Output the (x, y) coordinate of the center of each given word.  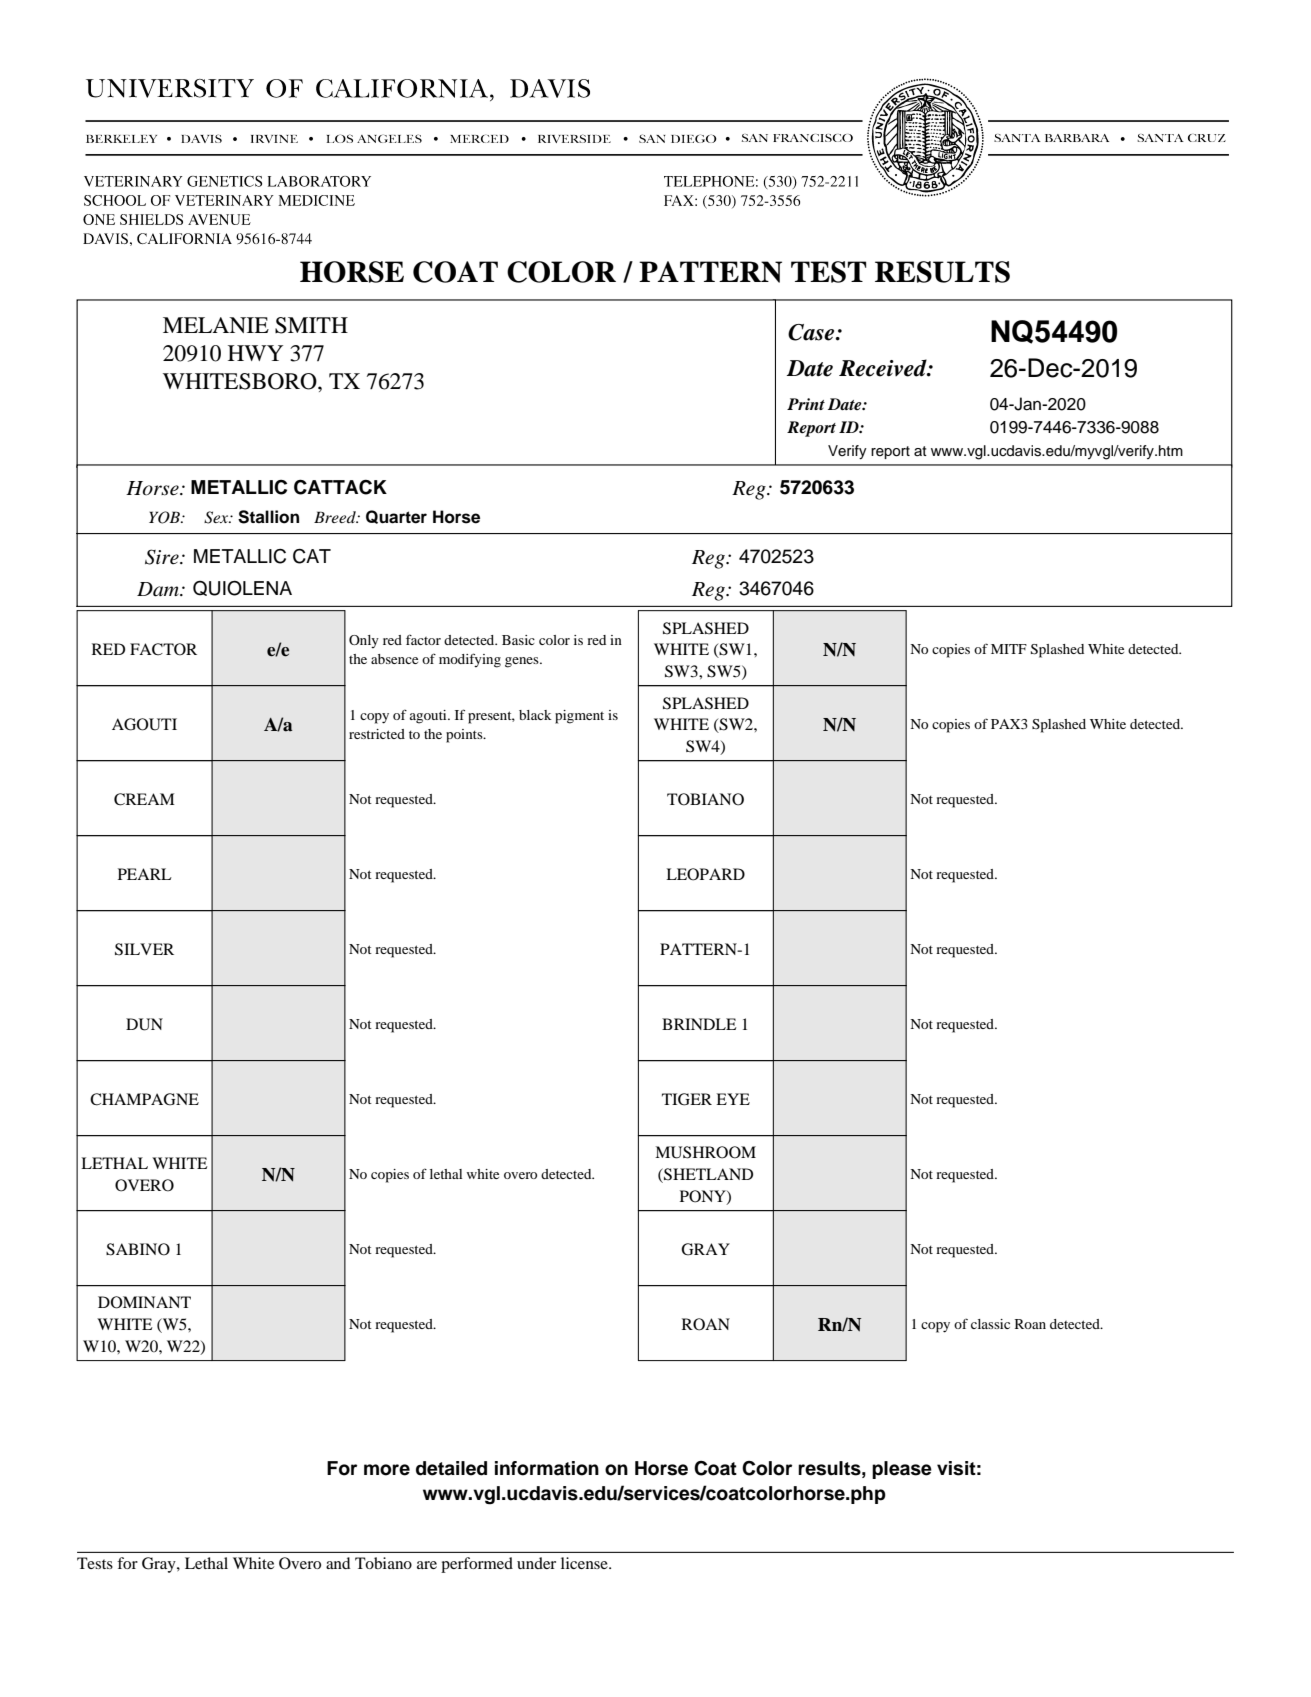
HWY (255, 353)
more (387, 1470)
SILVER (144, 949)
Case (812, 332)
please (902, 1470)
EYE (733, 1099)
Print (806, 404)
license (585, 1563)
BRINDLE (699, 1024)
